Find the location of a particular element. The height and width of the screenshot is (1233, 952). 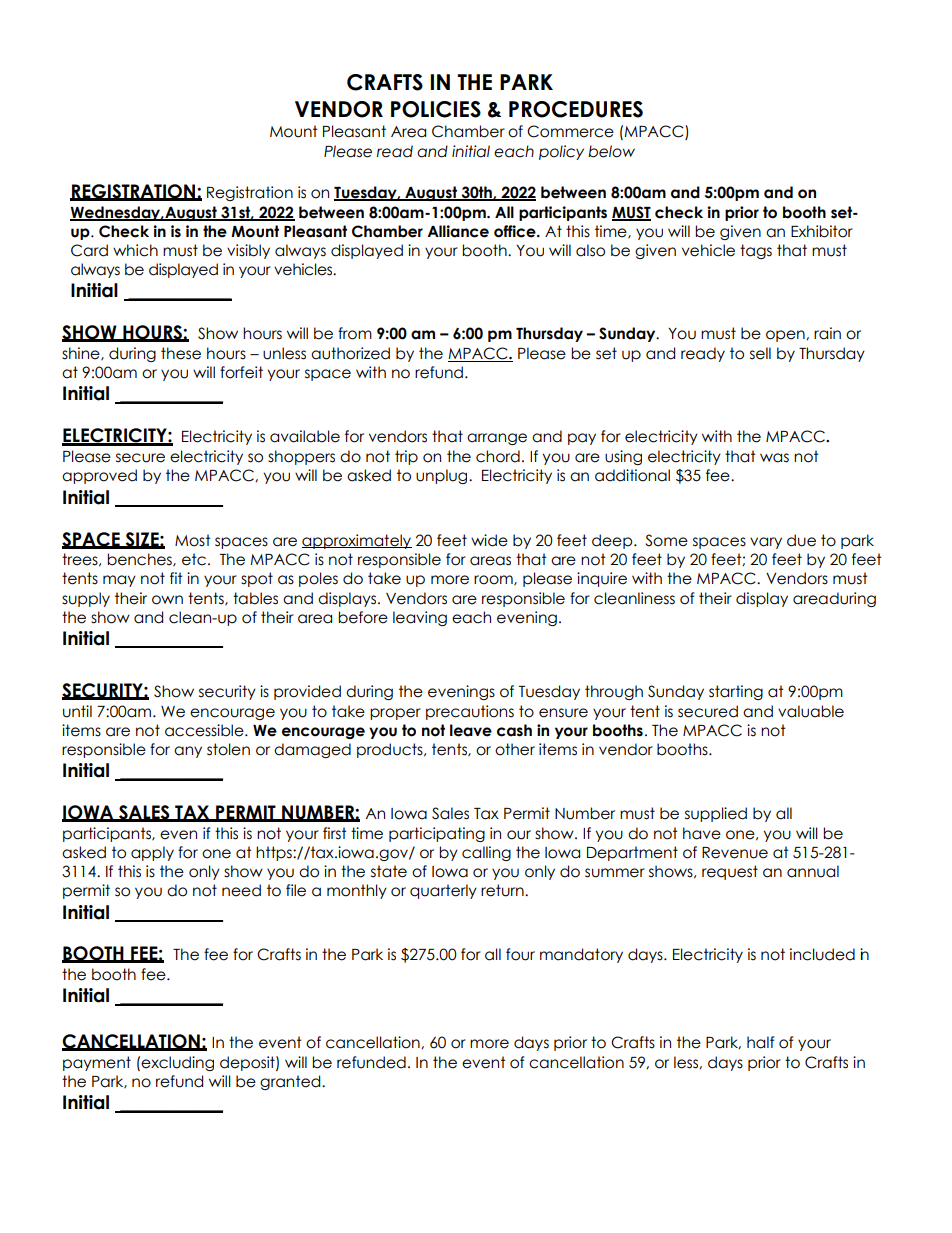

POLICIES is located at coordinates (436, 109).
